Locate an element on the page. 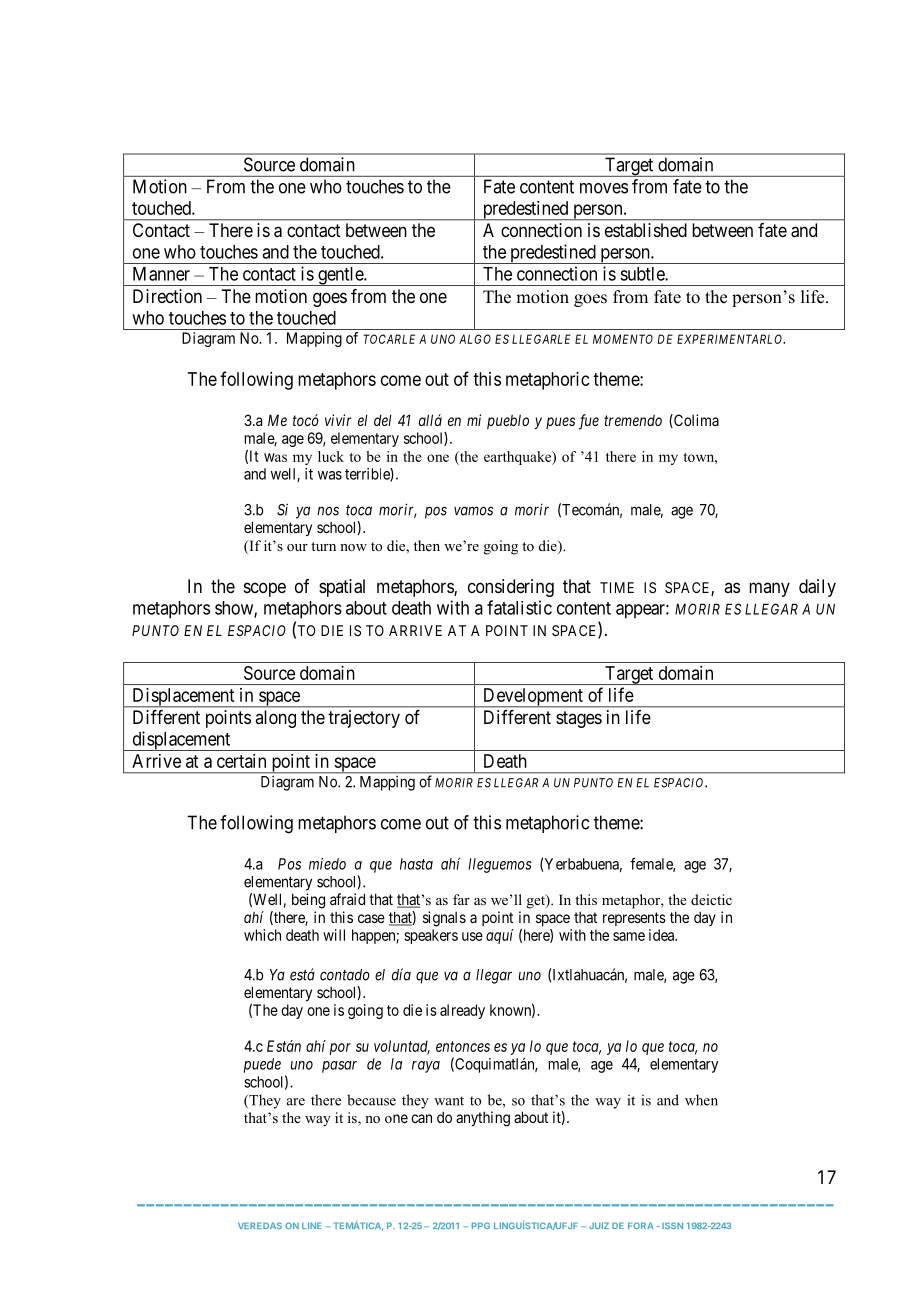 Image resolution: width=924 pixels, height=1308 pixels. established is located at coordinates (646, 230).
